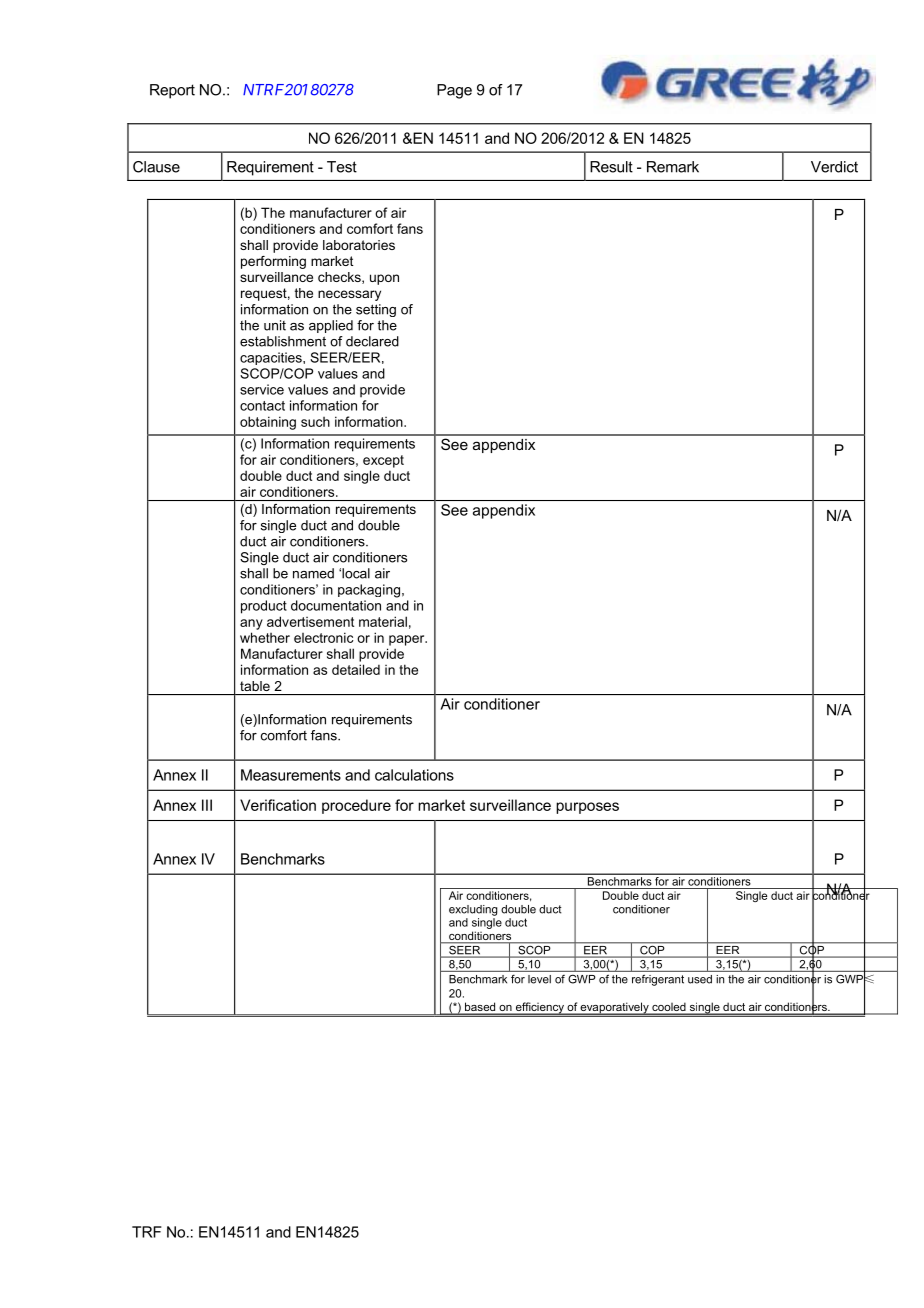  Describe the element at coordinates (587, 808) in the document. I see `purposes` at that location.
